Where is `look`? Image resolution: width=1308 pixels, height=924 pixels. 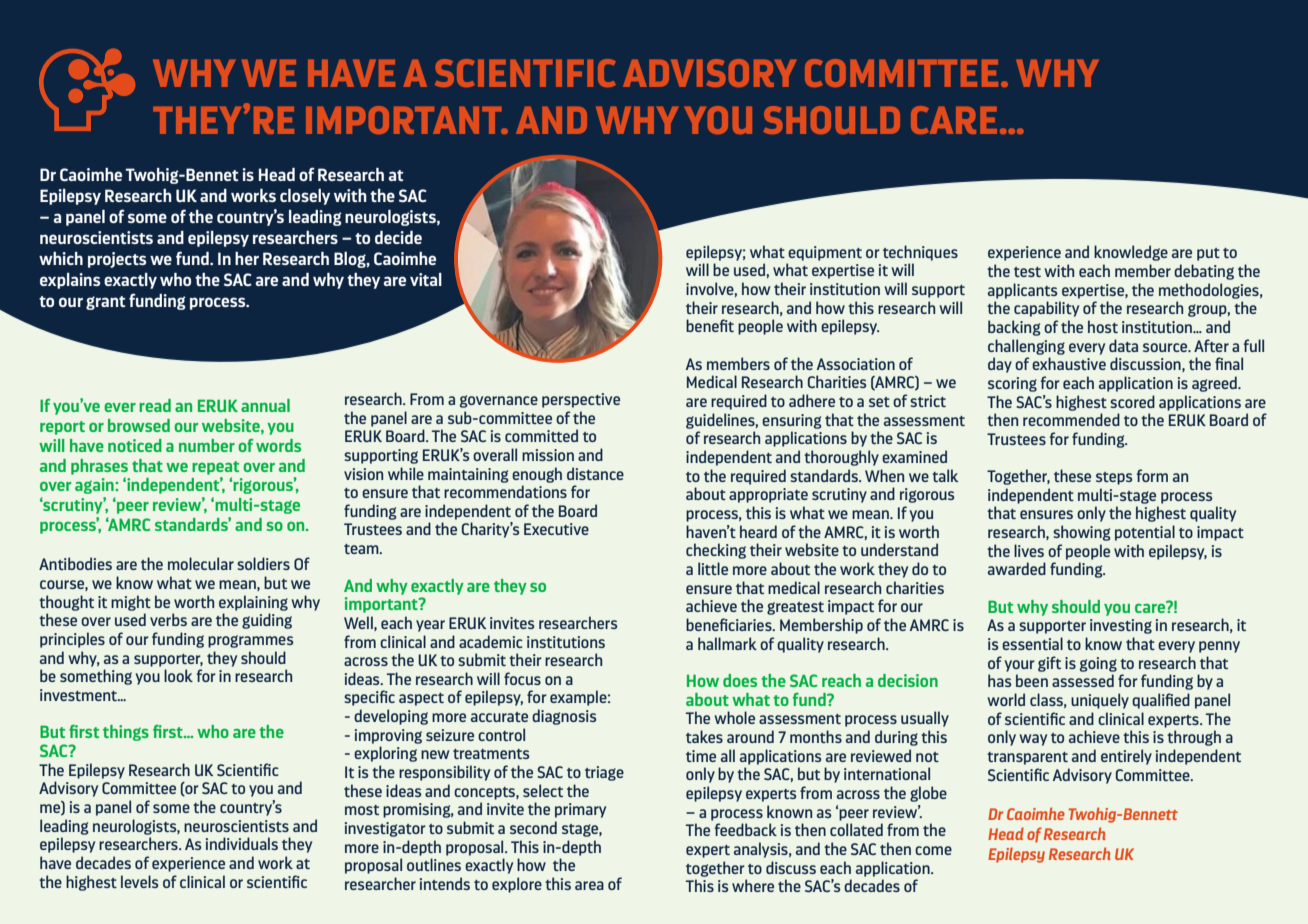 look is located at coordinates (178, 675).
